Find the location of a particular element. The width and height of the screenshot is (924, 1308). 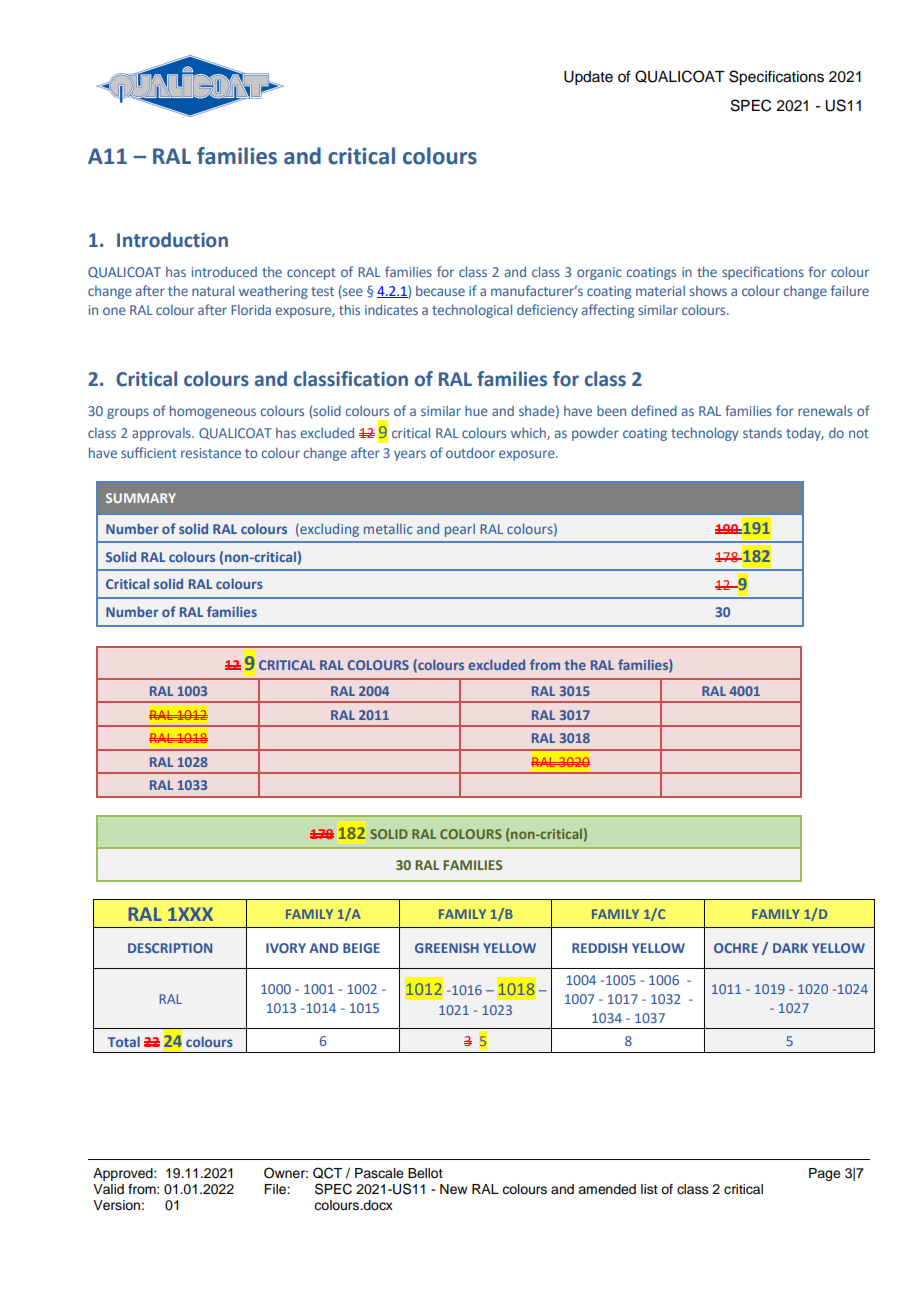

amended is located at coordinates (607, 1189).
